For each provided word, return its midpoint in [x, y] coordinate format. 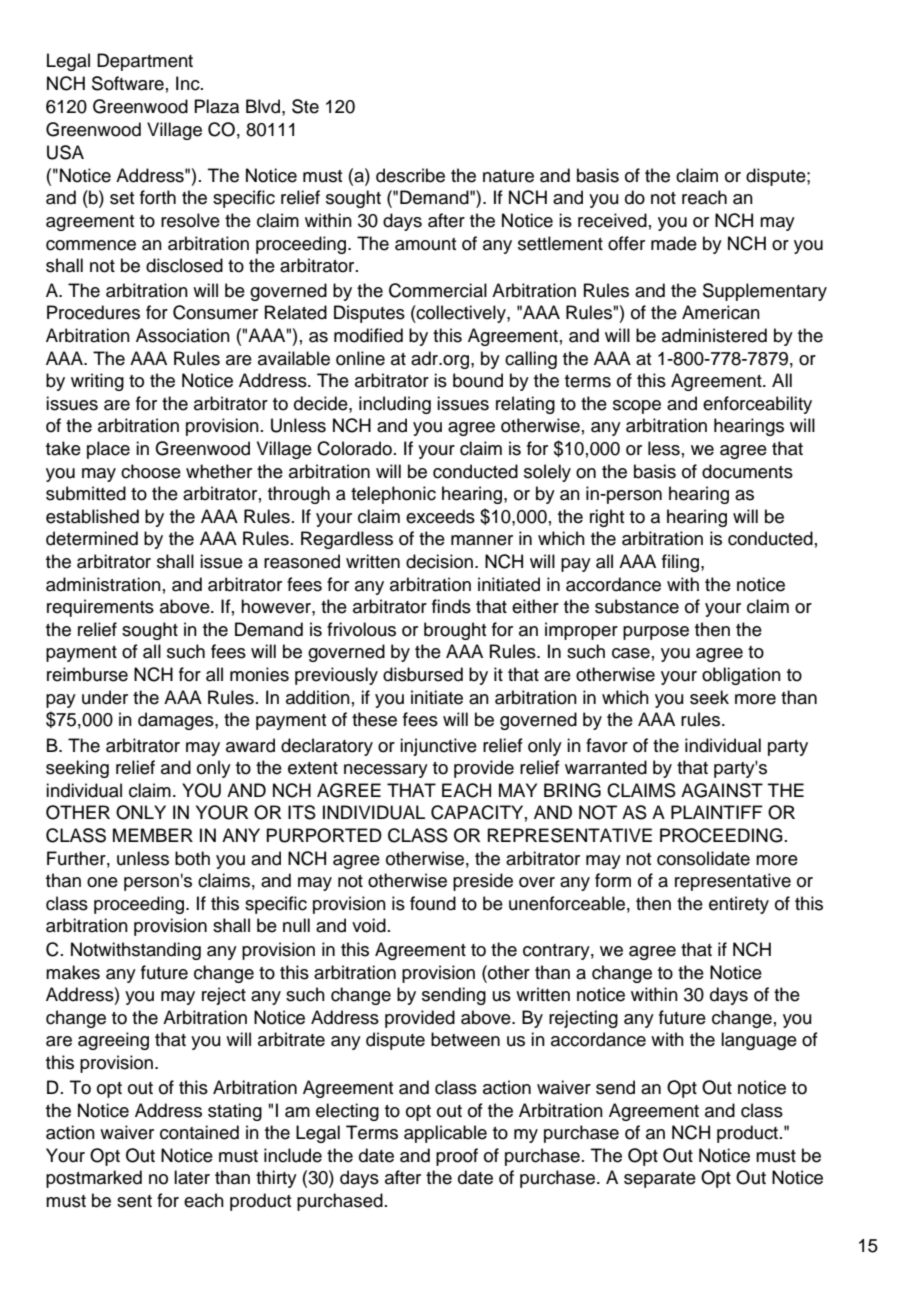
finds [451, 606]
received [612, 220]
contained [199, 1132]
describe [410, 175]
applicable [445, 1134]
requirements [100, 608]
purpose [656, 633]
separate [660, 1180]
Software [128, 83]
